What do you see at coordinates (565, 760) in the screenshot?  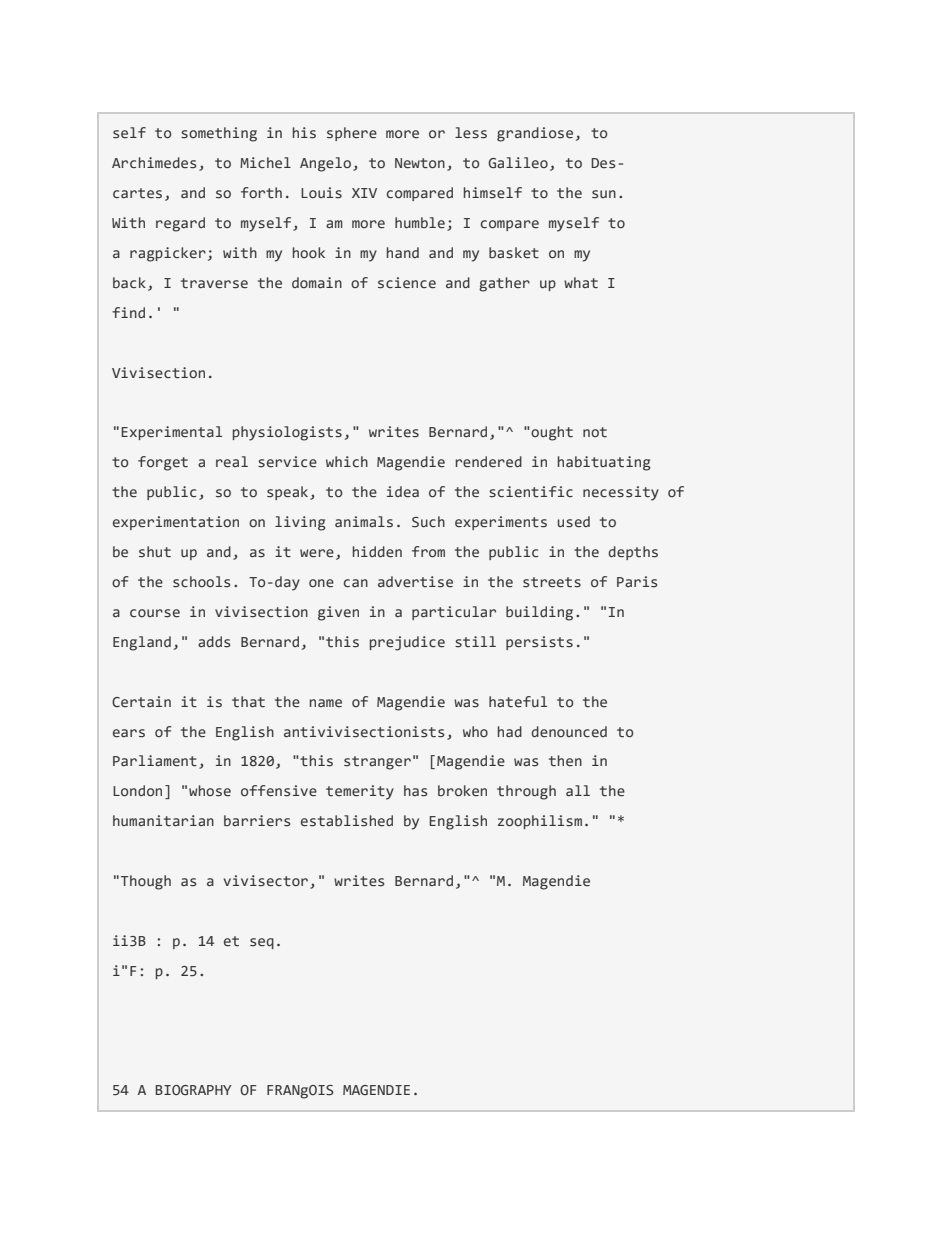 I see `then` at bounding box center [565, 760].
